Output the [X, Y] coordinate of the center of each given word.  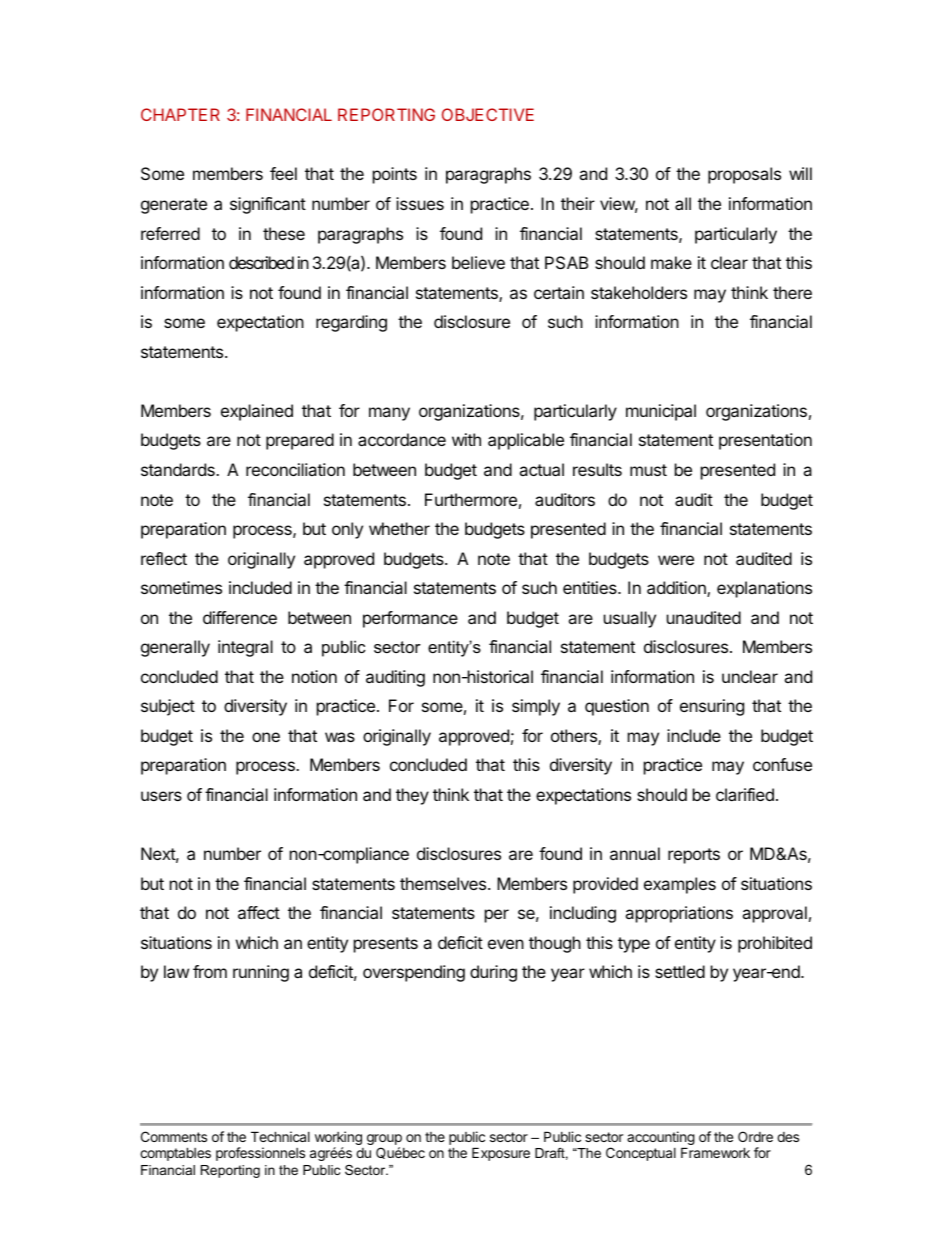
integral [245, 648]
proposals [744, 175]
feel [283, 173]
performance [410, 619]
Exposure [501, 1154]
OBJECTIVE [488, 114]
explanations [764, 589]
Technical [280, 1136]
